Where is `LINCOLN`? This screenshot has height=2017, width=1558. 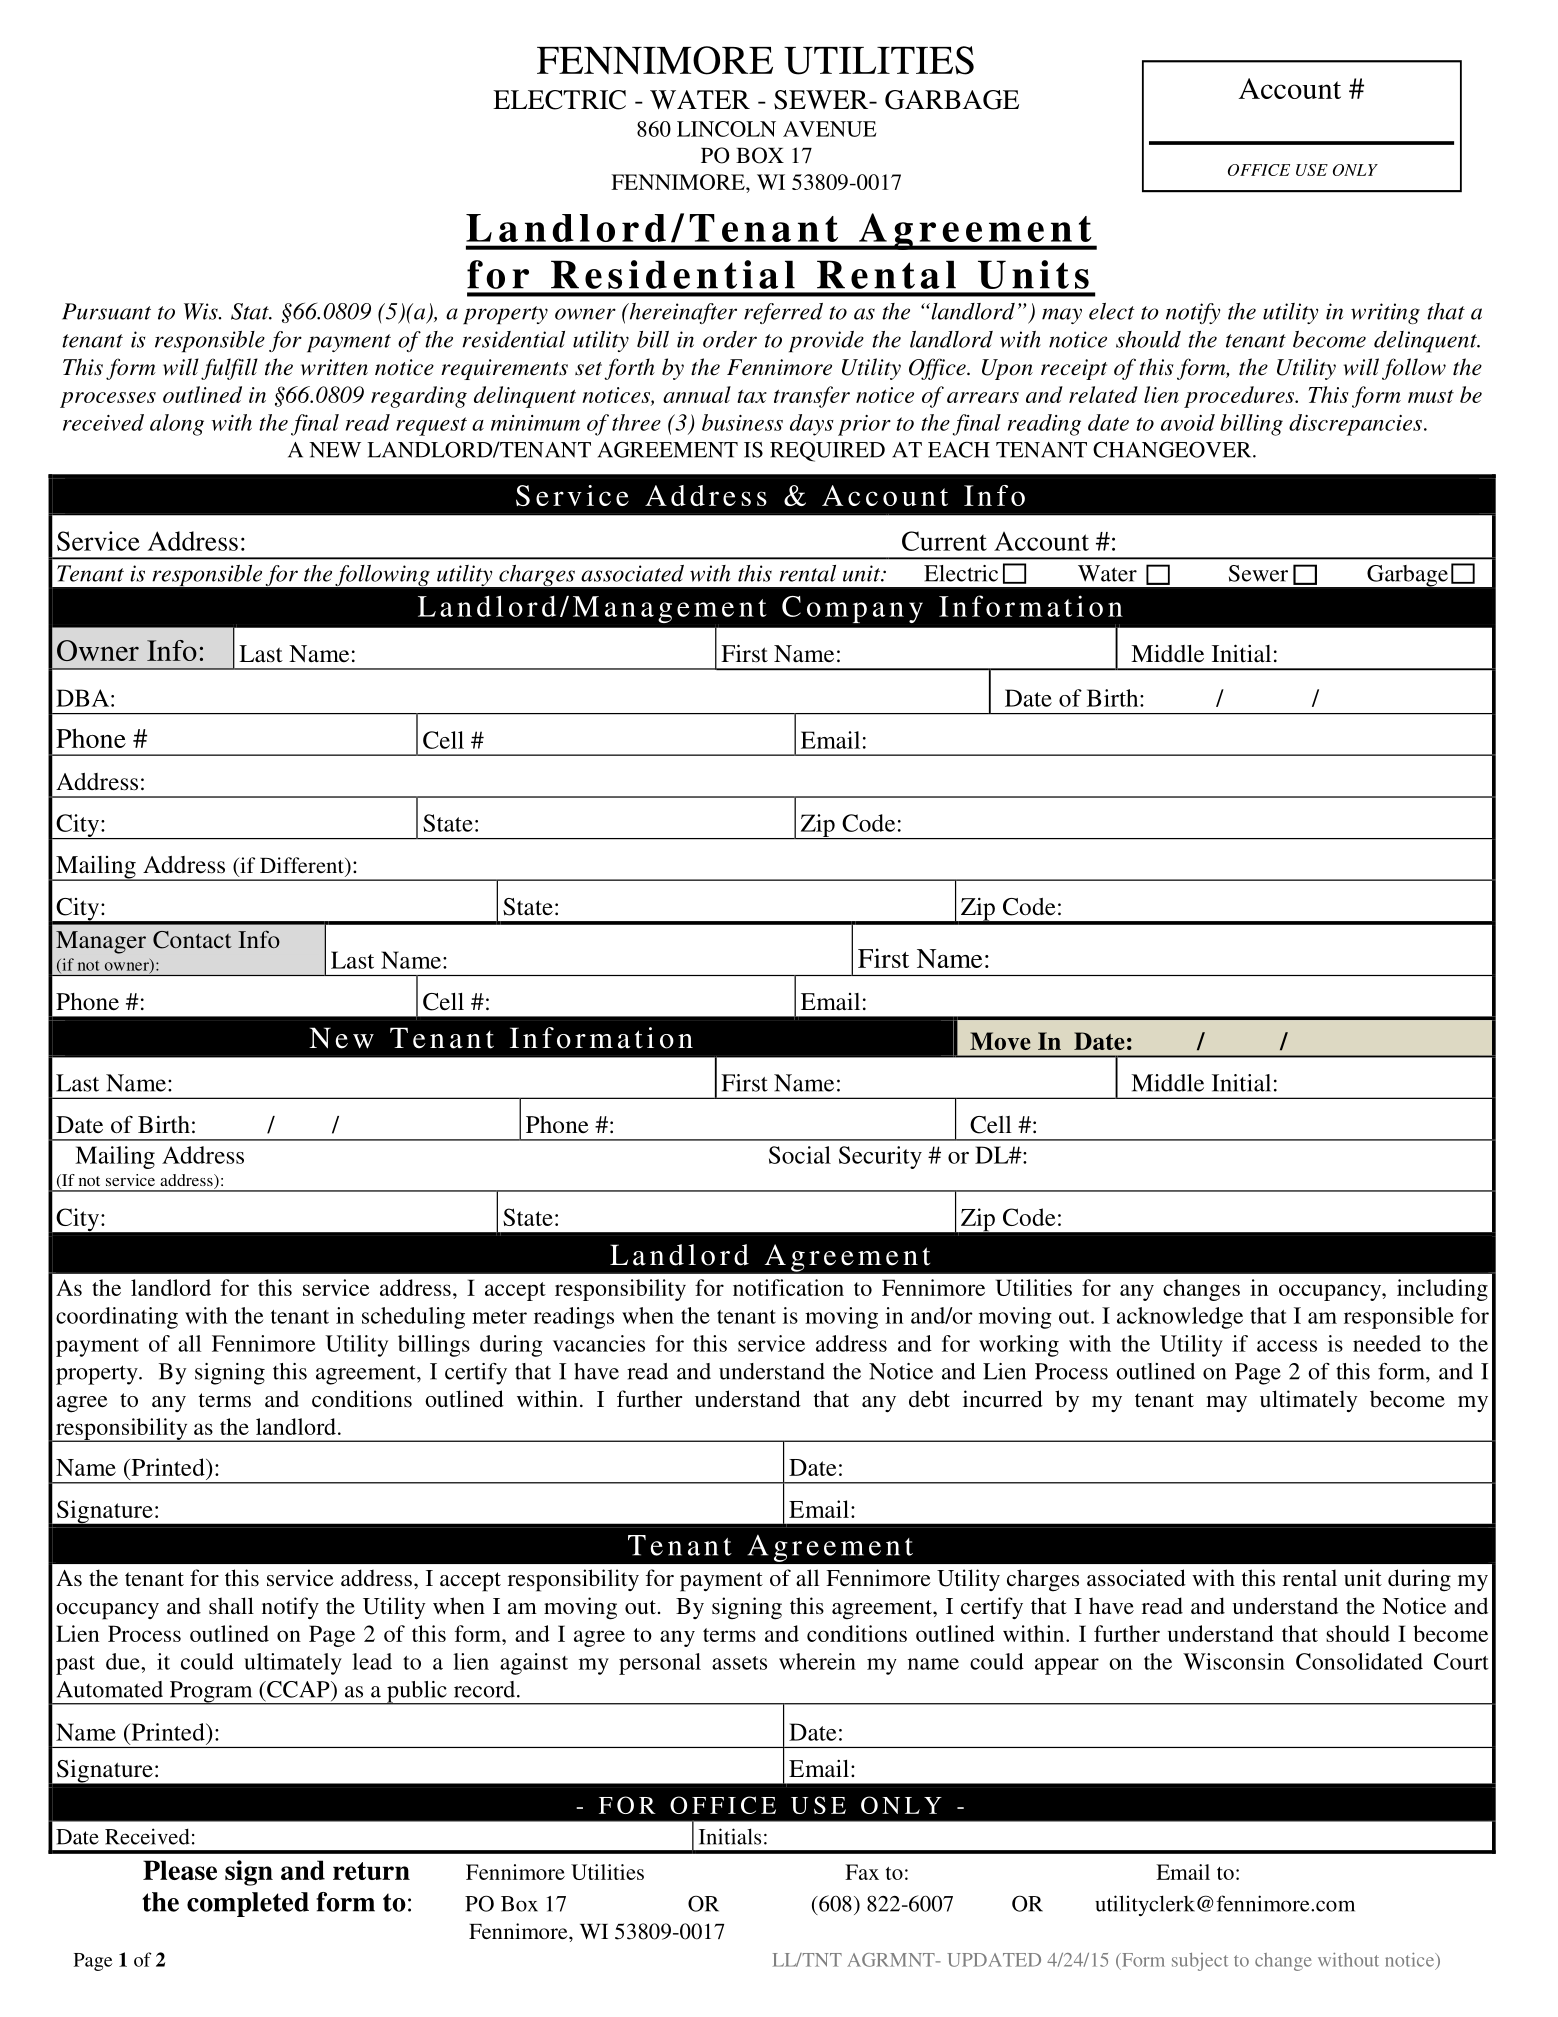 LINCOLN is located at coordinates (726, 129).
